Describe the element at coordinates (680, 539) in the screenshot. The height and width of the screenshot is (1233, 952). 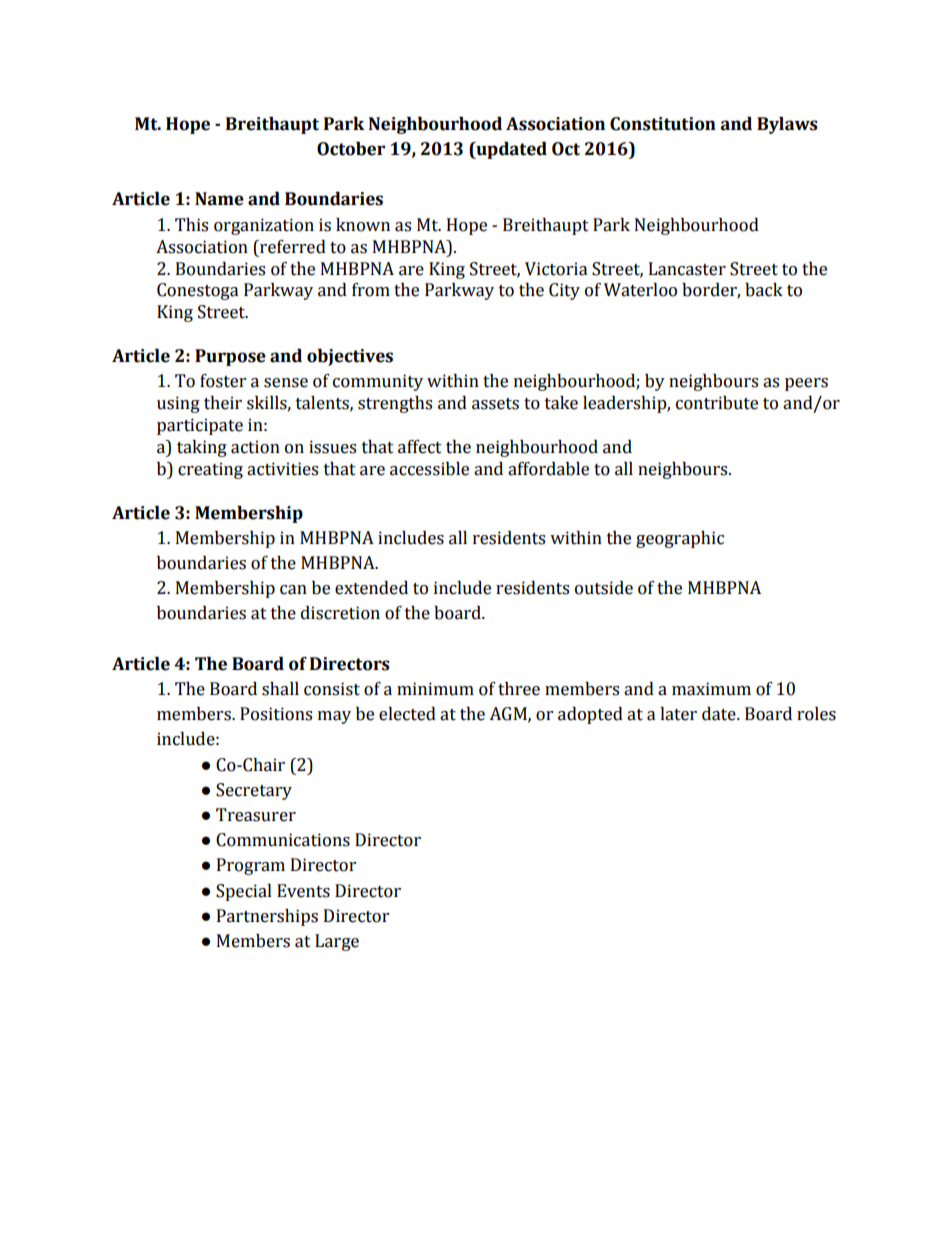
I see `geographic` at that location.
